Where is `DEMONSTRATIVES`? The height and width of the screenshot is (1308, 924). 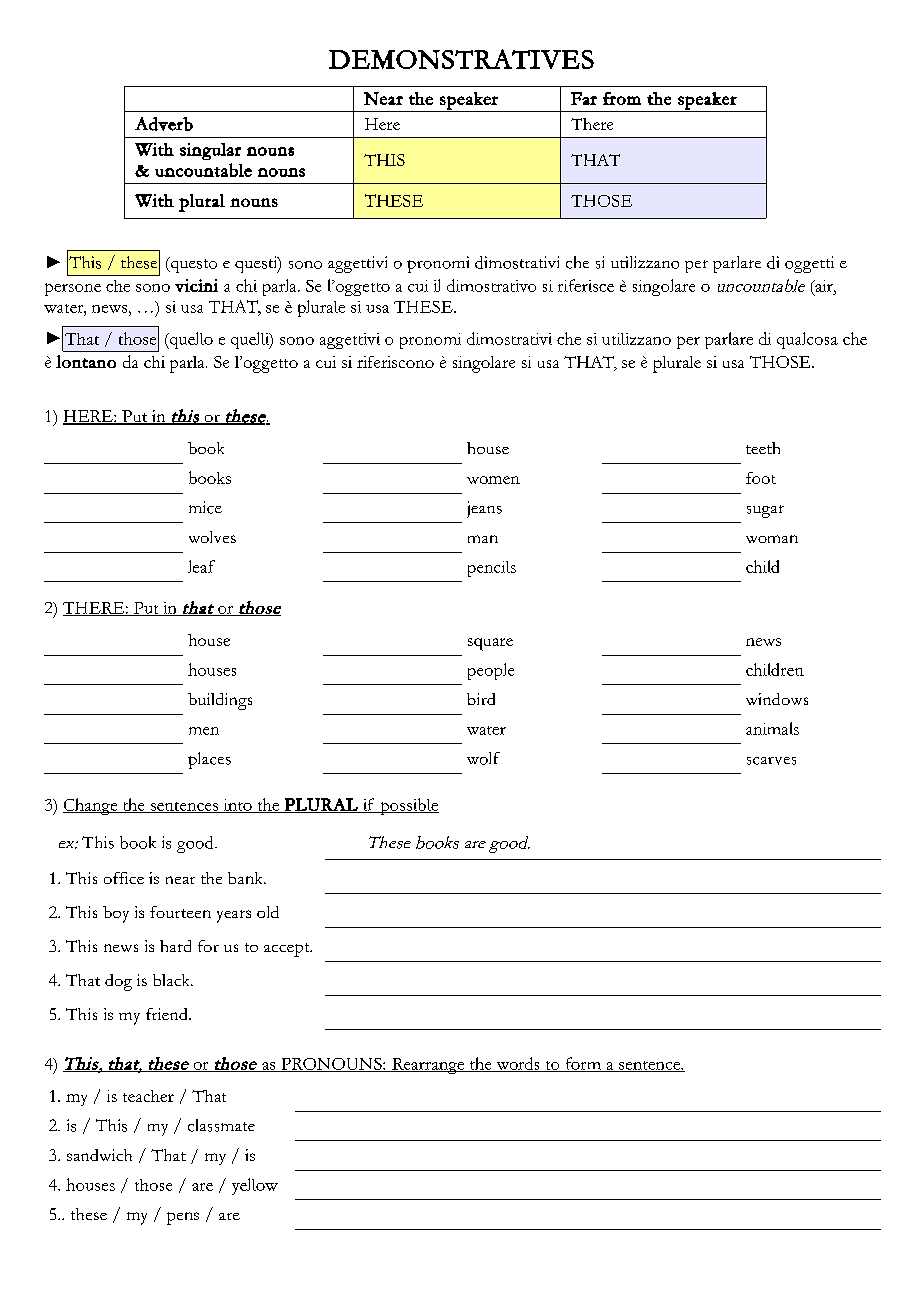
DEMONSTRATIVES is located at coordinates (461, 59).
